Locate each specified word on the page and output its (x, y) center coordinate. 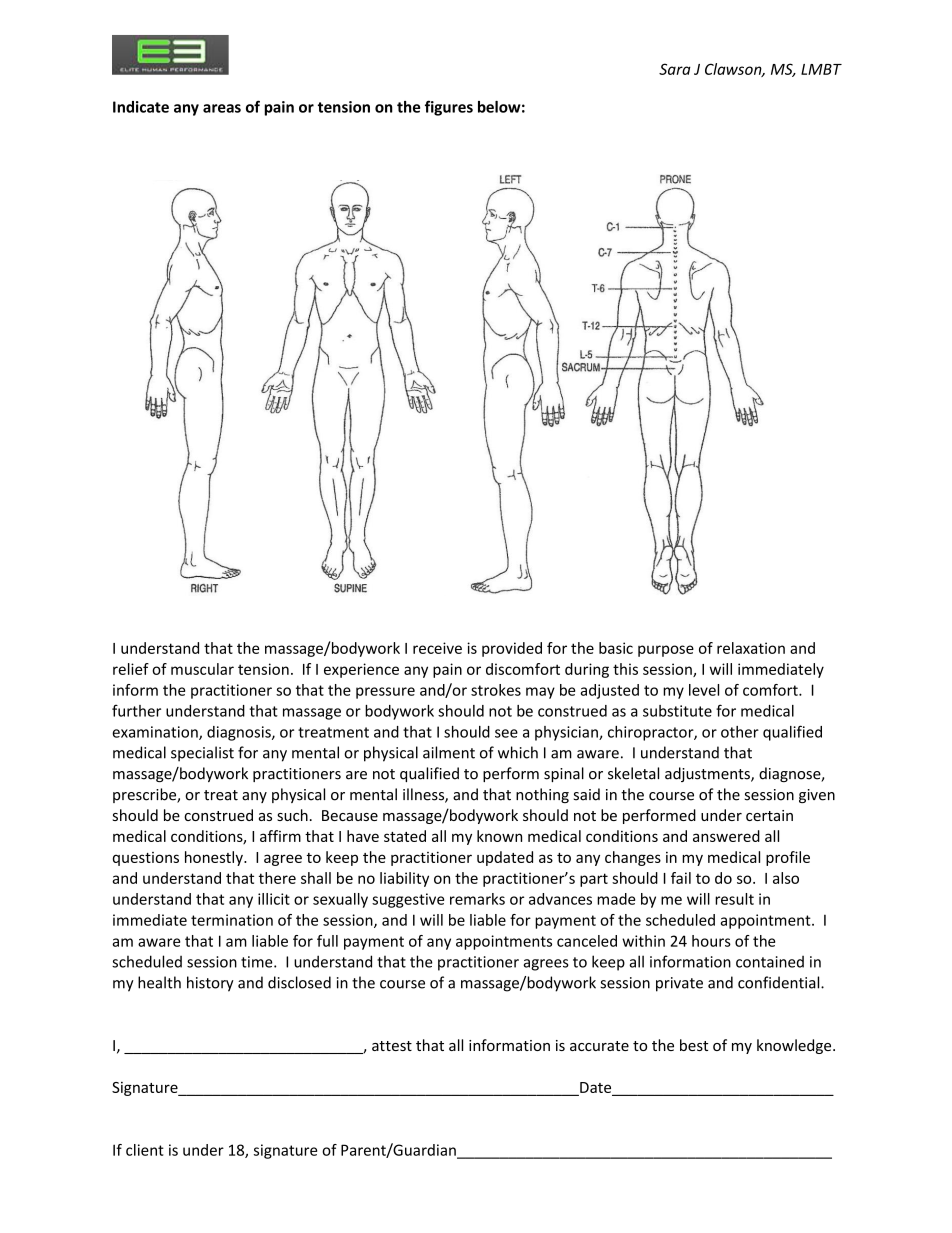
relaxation (751, 648)
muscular (202, 669)
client (145, 1150)
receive (437, 648)
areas (222, 108)
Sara (675, 69)
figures (449, 108)
